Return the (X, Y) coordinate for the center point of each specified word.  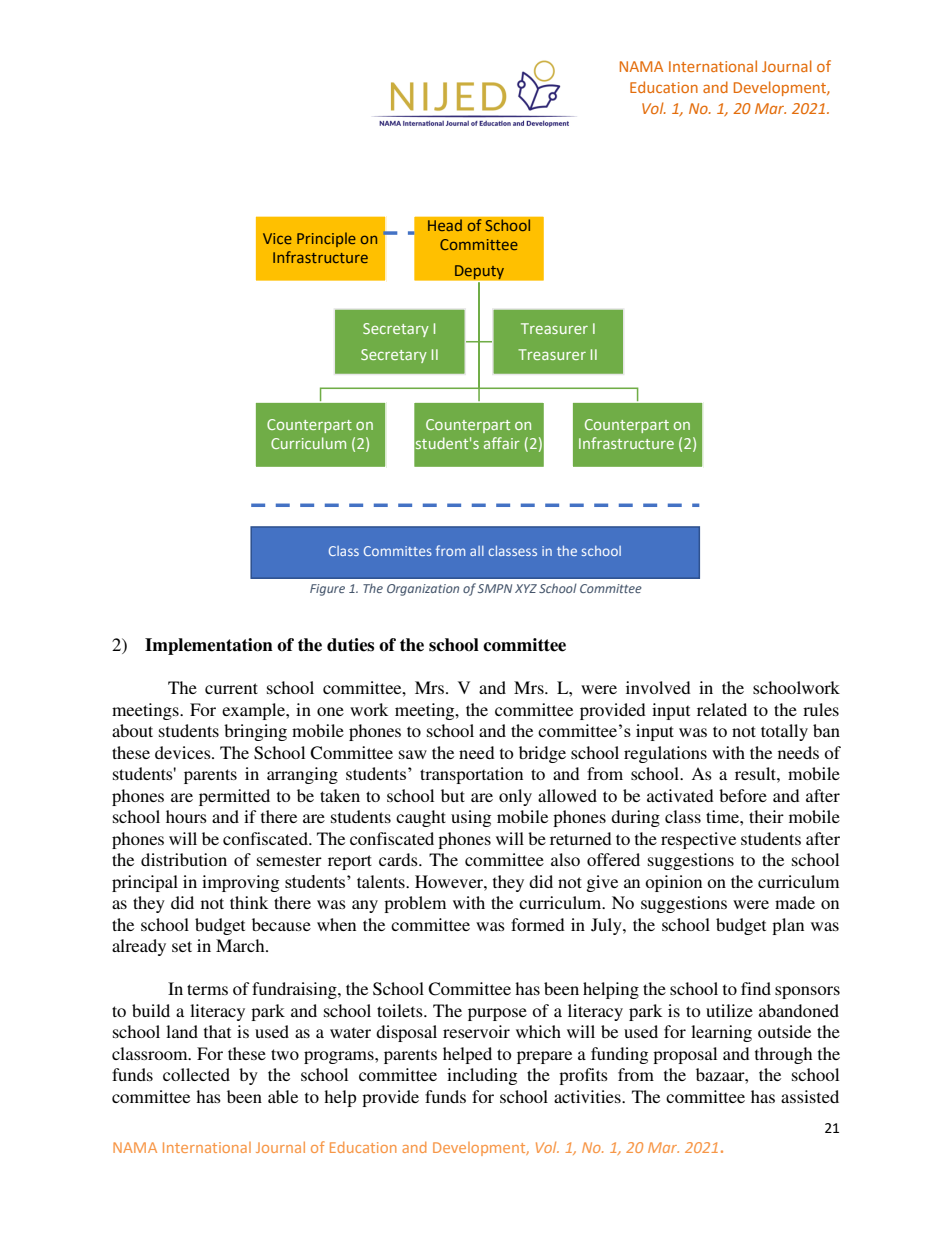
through (783, 1055)
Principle (326, 239)
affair (502, 443)
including (482, 1076)
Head (444, 225)
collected (196, 1074)
